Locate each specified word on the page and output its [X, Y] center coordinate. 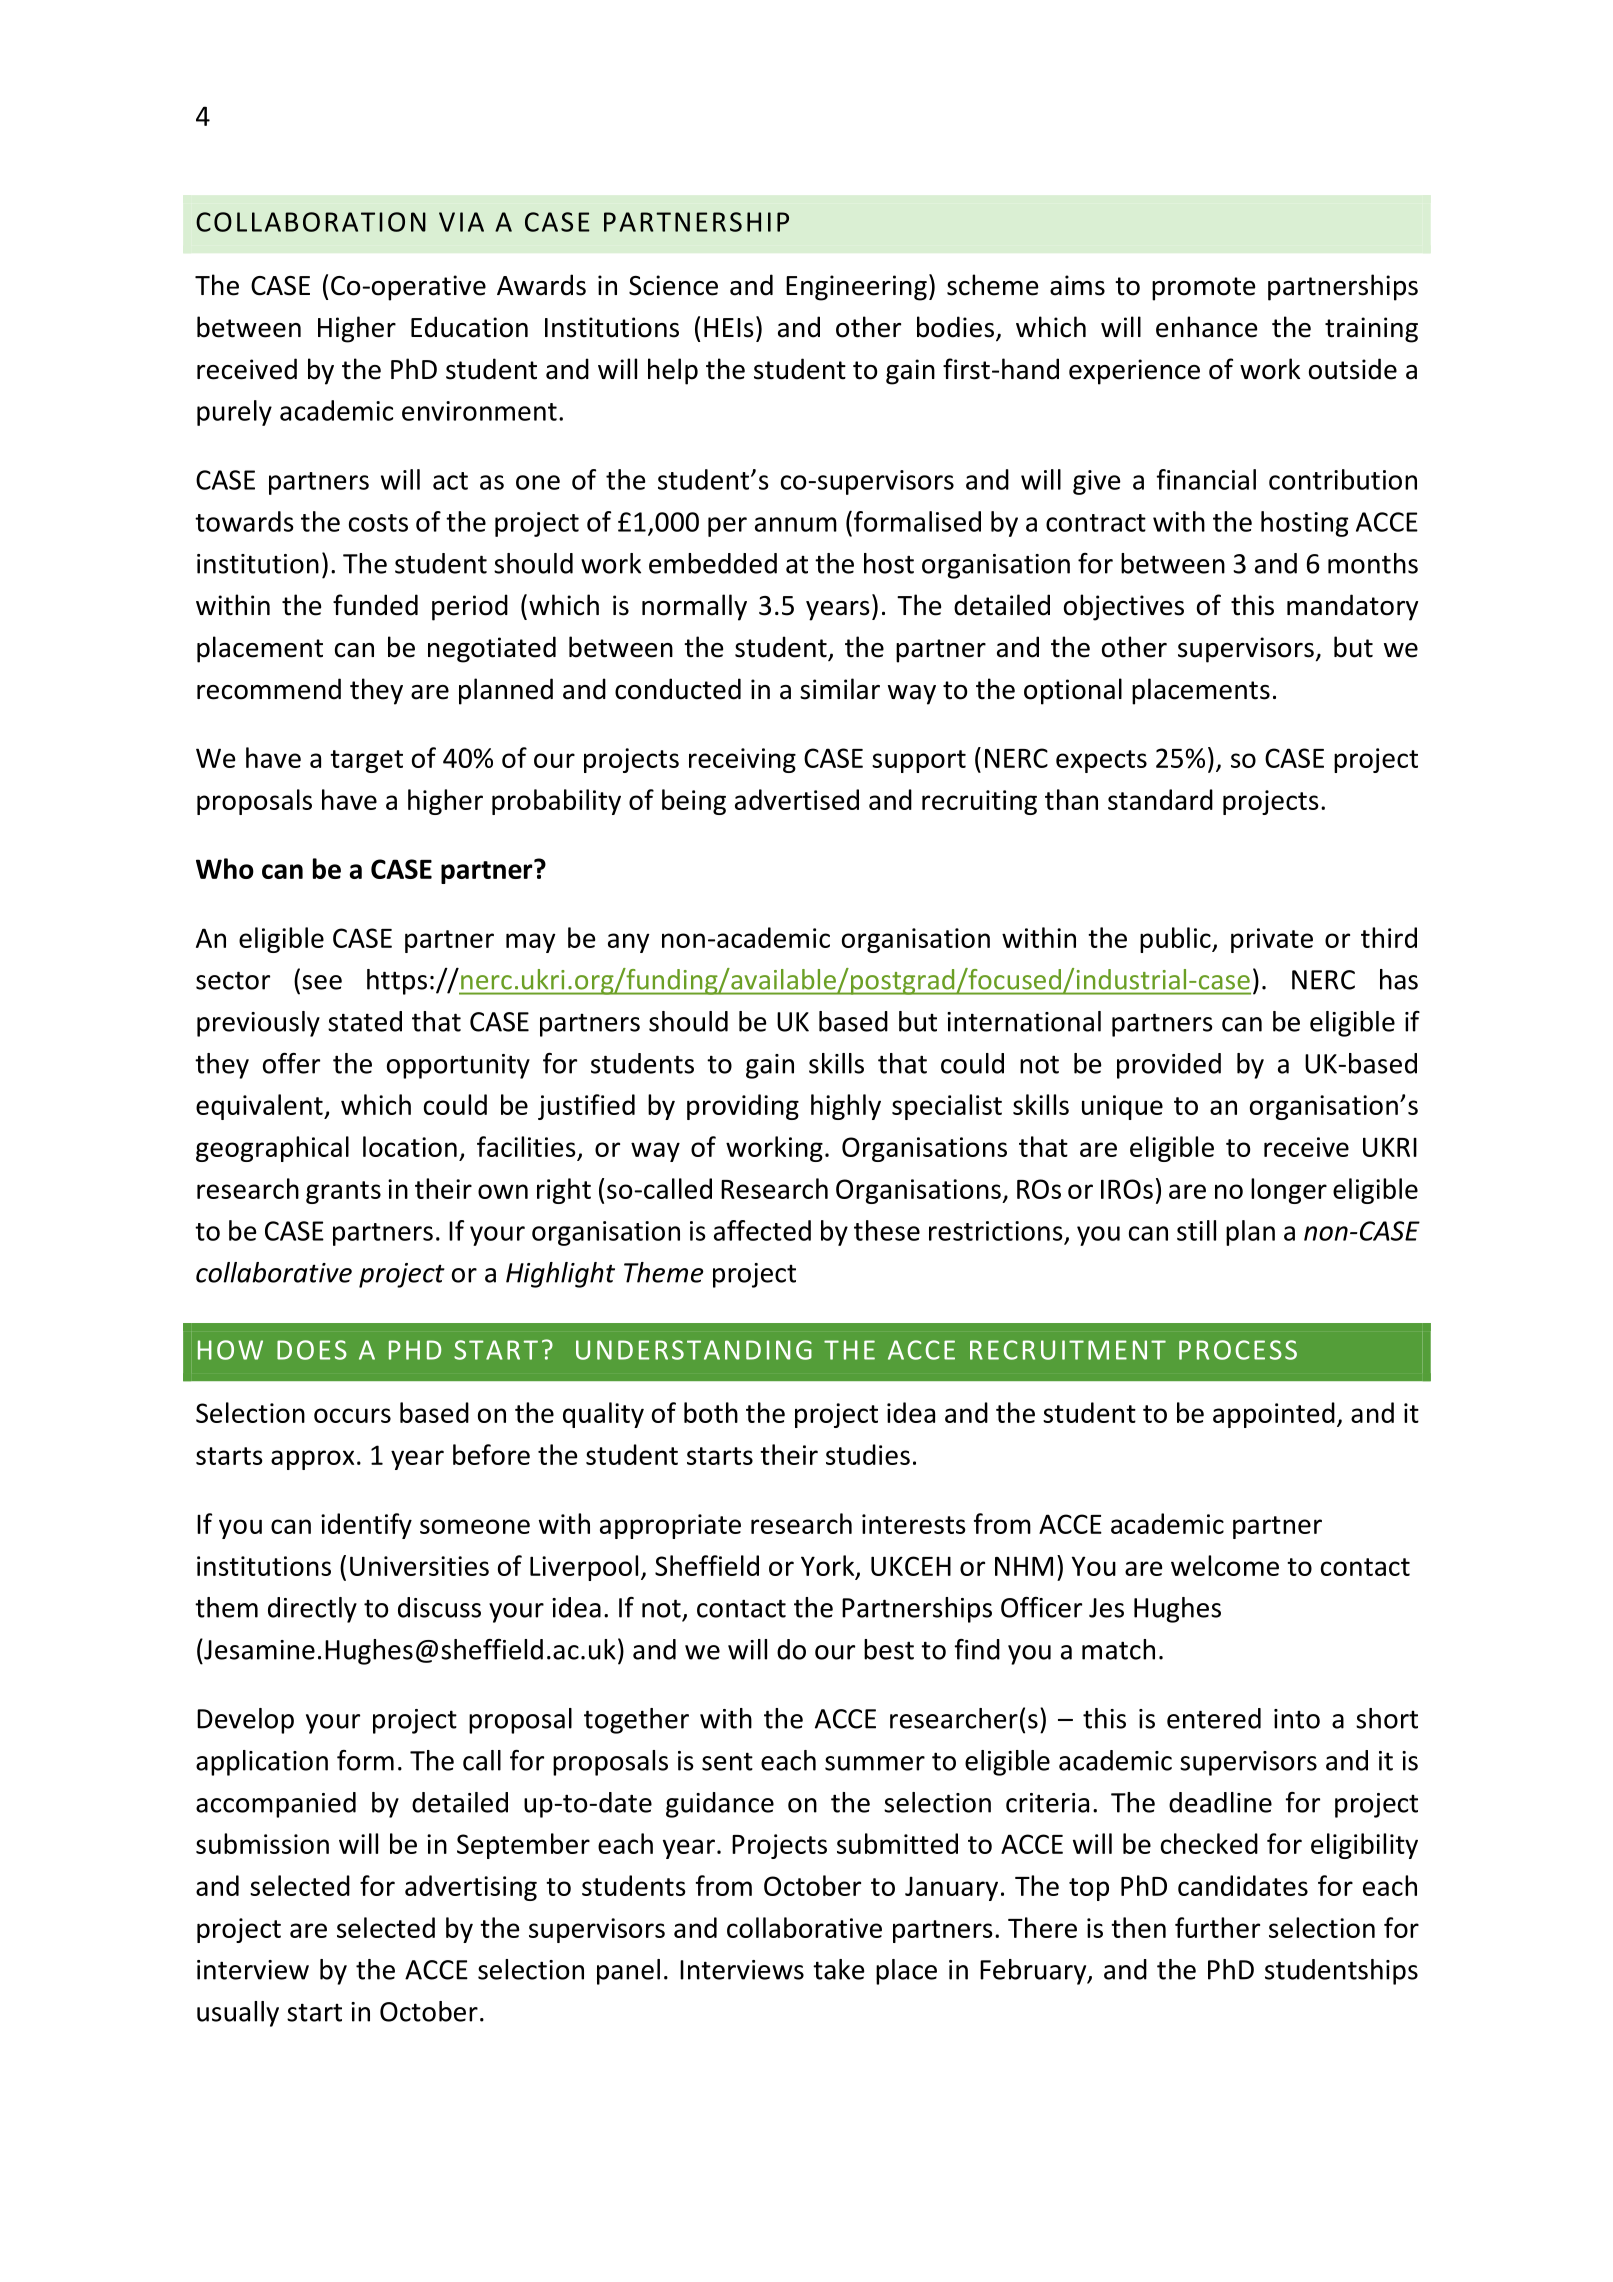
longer [1289, 1191]
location [410, 1146]
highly [846, 1107]
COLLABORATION [311, 222]
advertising [471, 1888]
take [839, 1969]
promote [1203, 289]
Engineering [856, 288]
